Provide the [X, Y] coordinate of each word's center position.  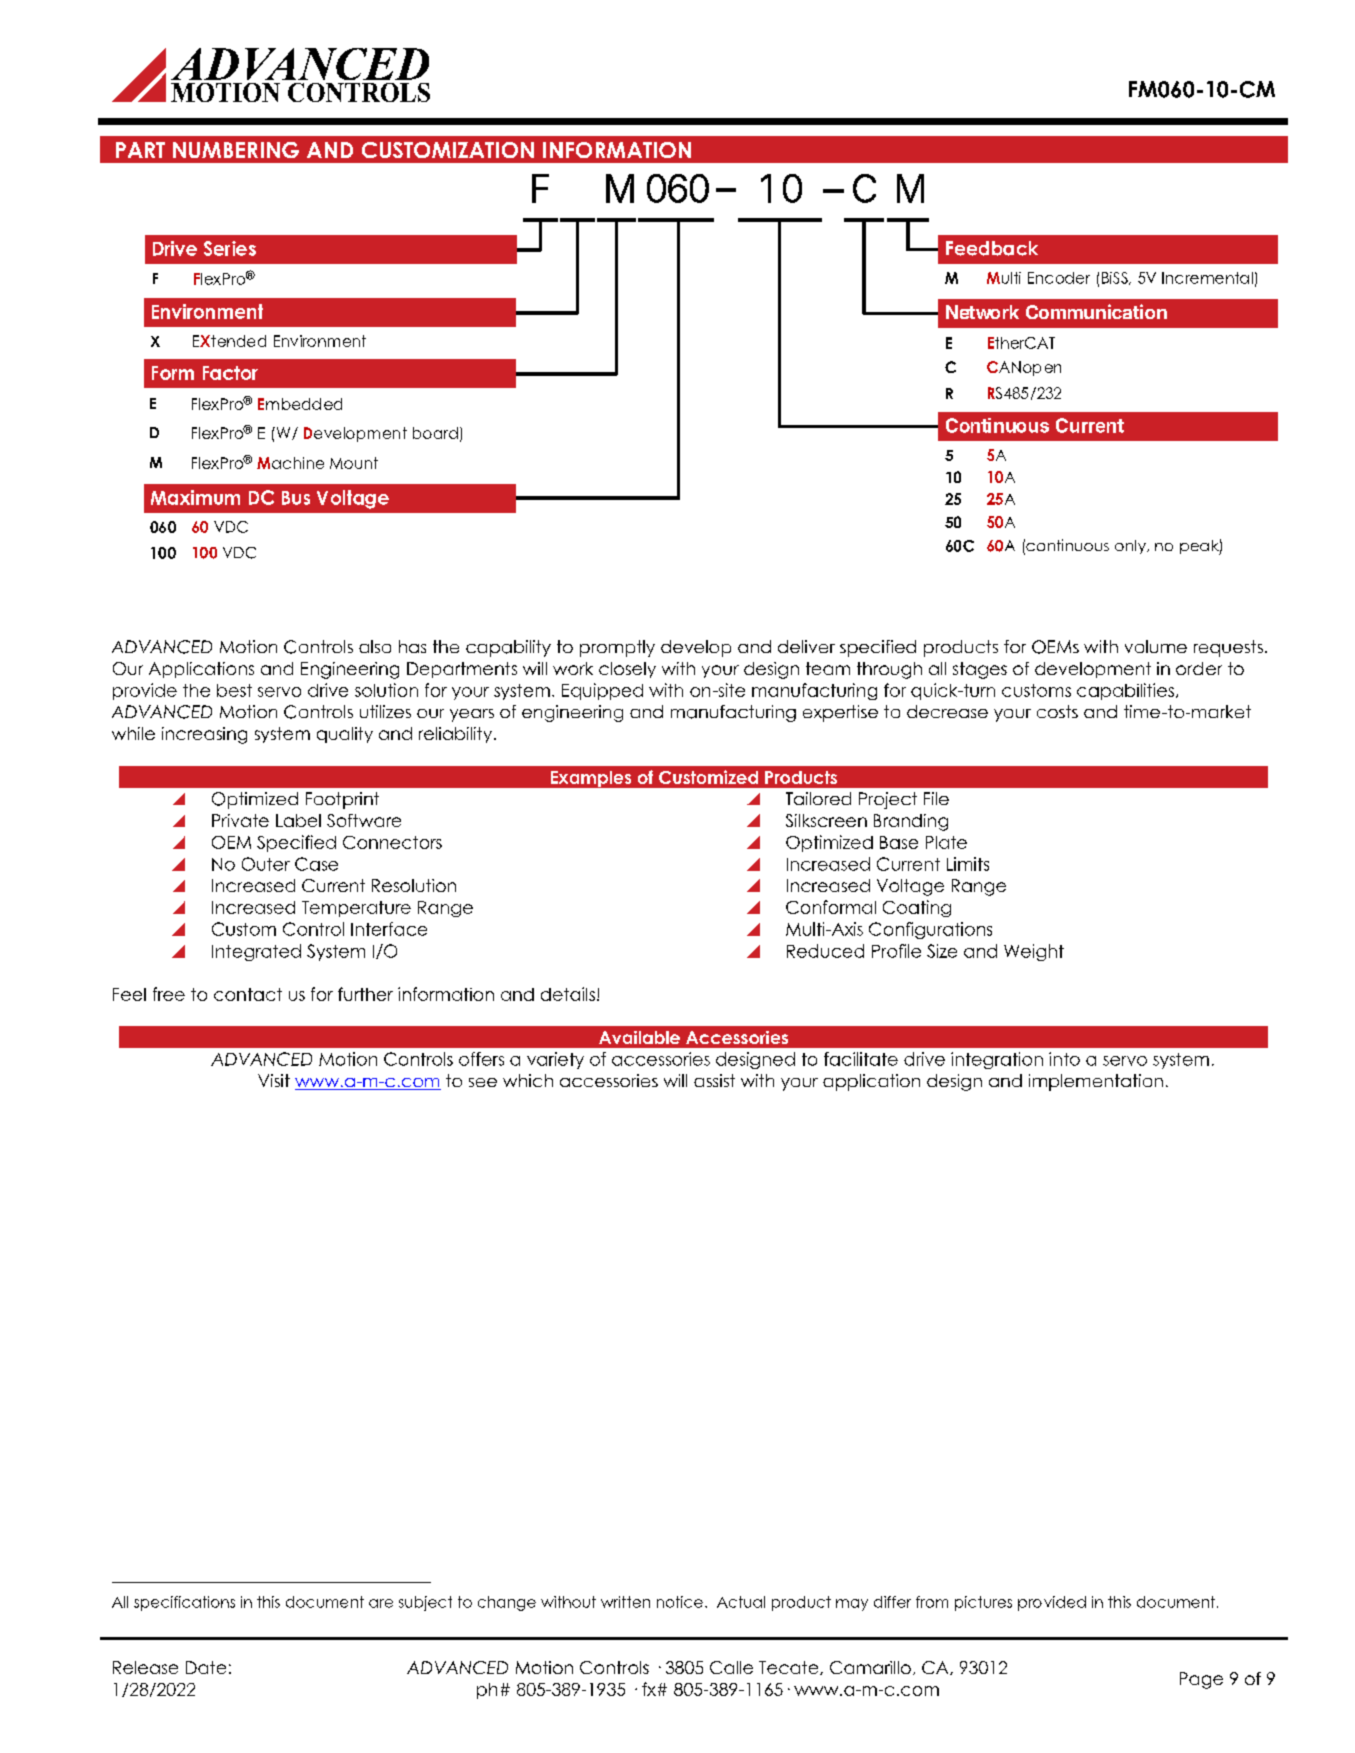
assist [714, 1080]
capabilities [1125, 691]
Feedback [992, 248]
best [234, 690]
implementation [1096, 1082]
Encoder [1059, 278]
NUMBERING [236, 150]
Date [206, 1667]
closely [627, 670]
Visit [274, 1080]
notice [680, 1602]
